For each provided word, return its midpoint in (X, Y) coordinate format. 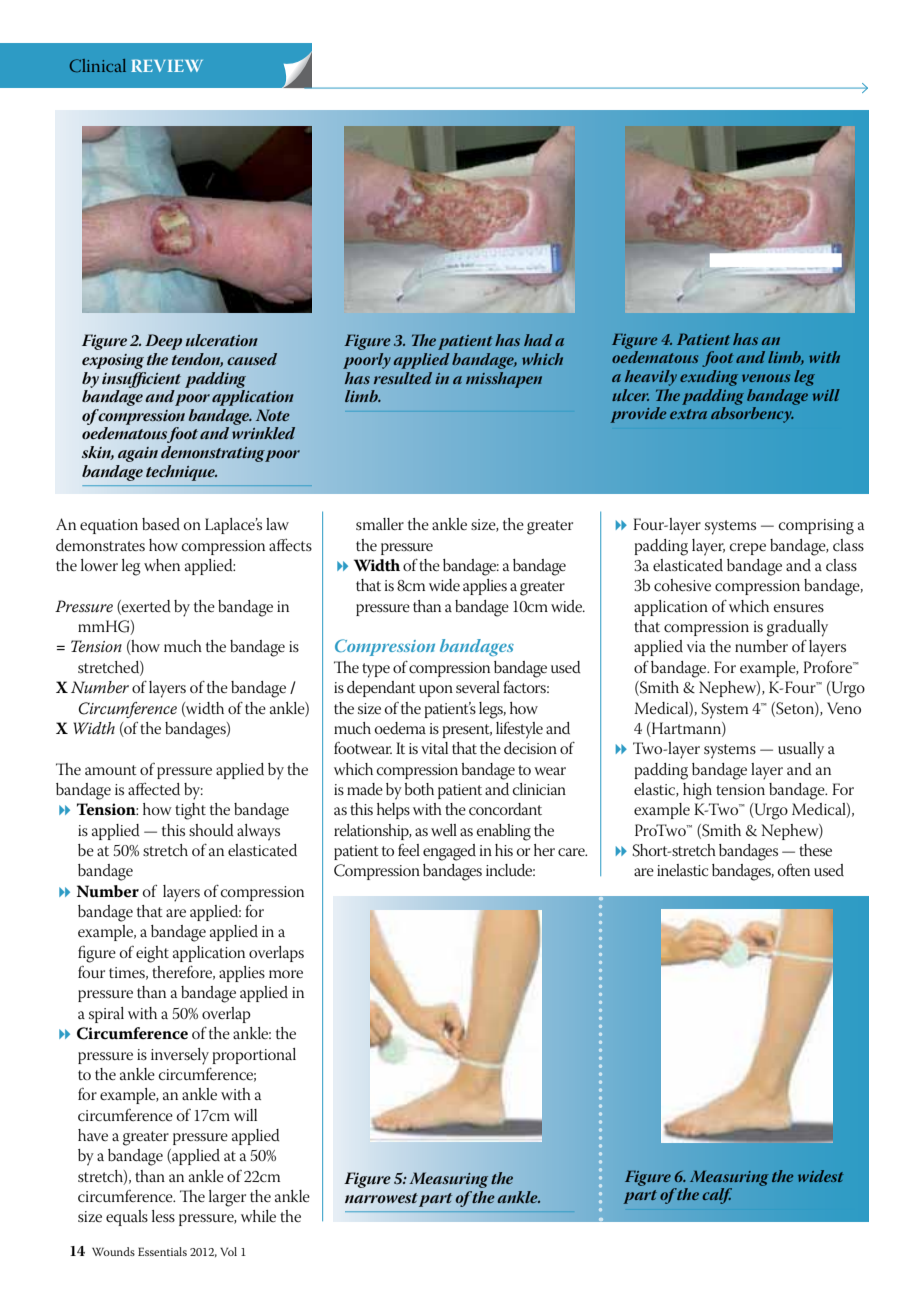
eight (152, 954)
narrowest (381, 1198)
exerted (145, 607)
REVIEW (167, 65)
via (696, 646)
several (478, 687)
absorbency (752, 415)
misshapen (504, 380)
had (538, 340)
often (794, 869)
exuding (709, 378)
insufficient (141, 380)
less (163, 1216)
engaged (449, 852)
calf (717, 1196)
